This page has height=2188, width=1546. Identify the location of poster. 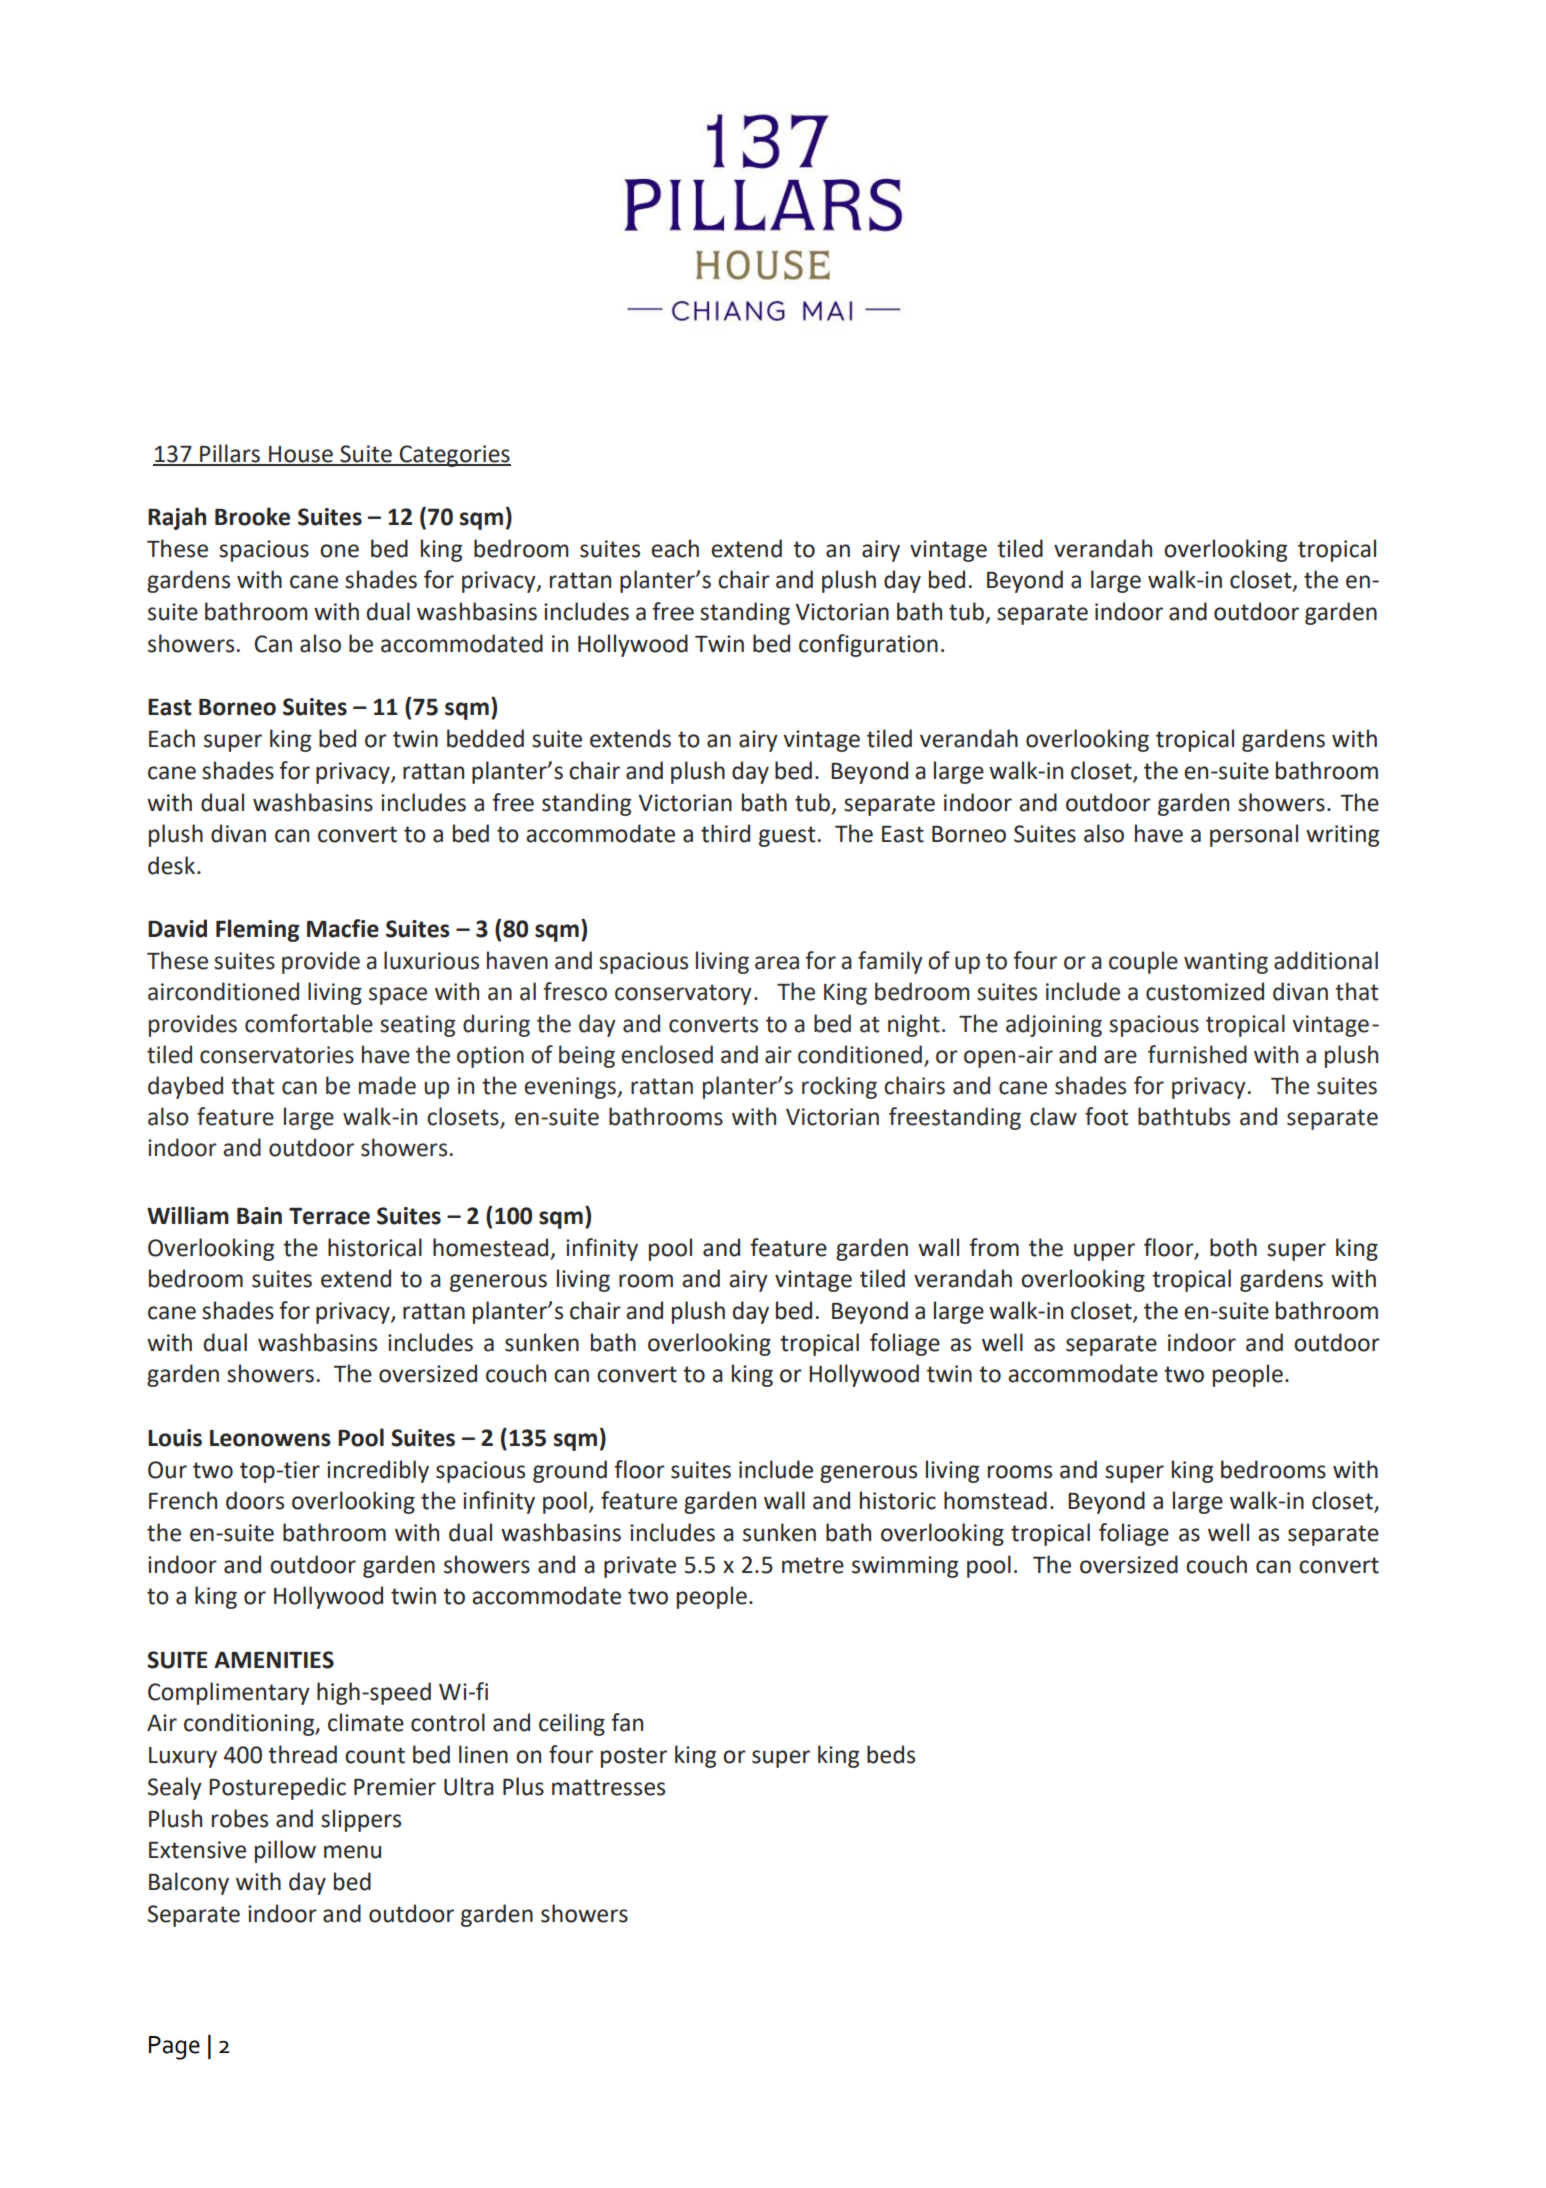
(634, 1757).
